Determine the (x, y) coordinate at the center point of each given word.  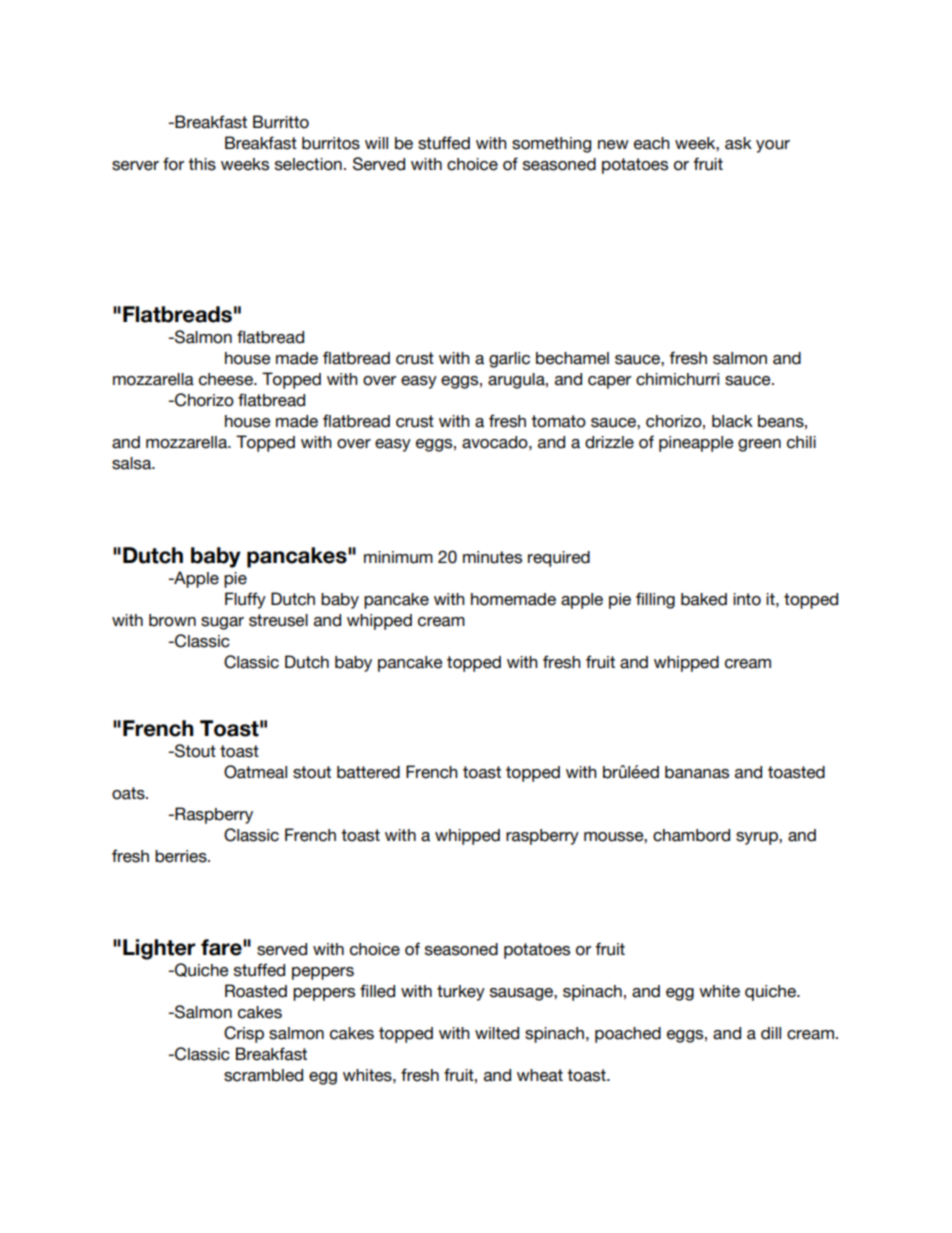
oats (129, 793)
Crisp (244, 1034)
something (551, 145)
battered (368, 772)
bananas (697, 772)
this (202, 164)
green (759, 445)
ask (738, 143)
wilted (497, 1033)
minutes (492, 557)
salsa (132, 463)
